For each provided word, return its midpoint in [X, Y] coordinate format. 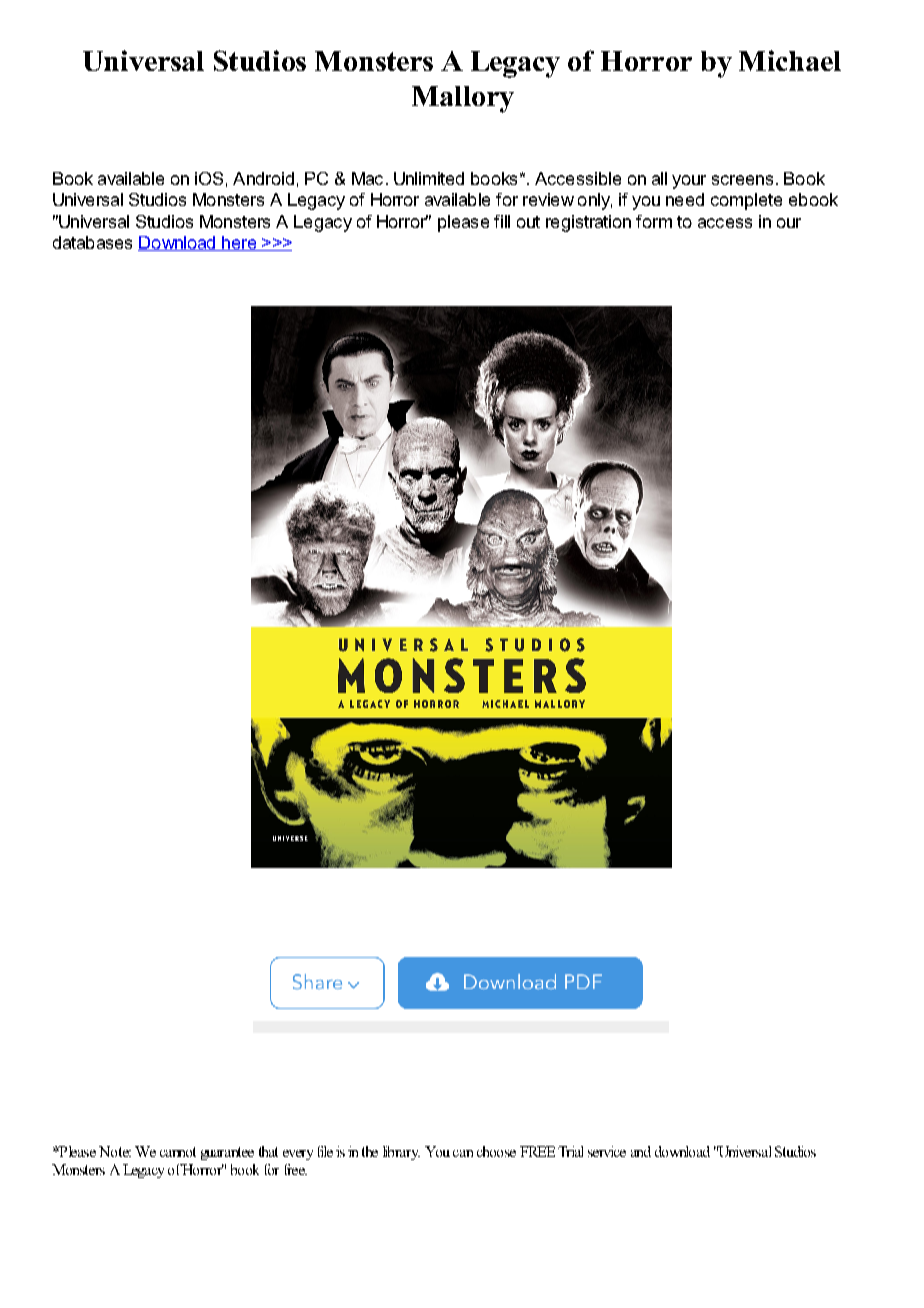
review [548, 199]
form [654, 221]
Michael [790, 60]
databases [92, 242]
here [239, 243]
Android [263, 178]
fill [502, 221]
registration [588, 223]
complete [746, 201]
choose [496, 1151]
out [528, 222]
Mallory [463, 99]
